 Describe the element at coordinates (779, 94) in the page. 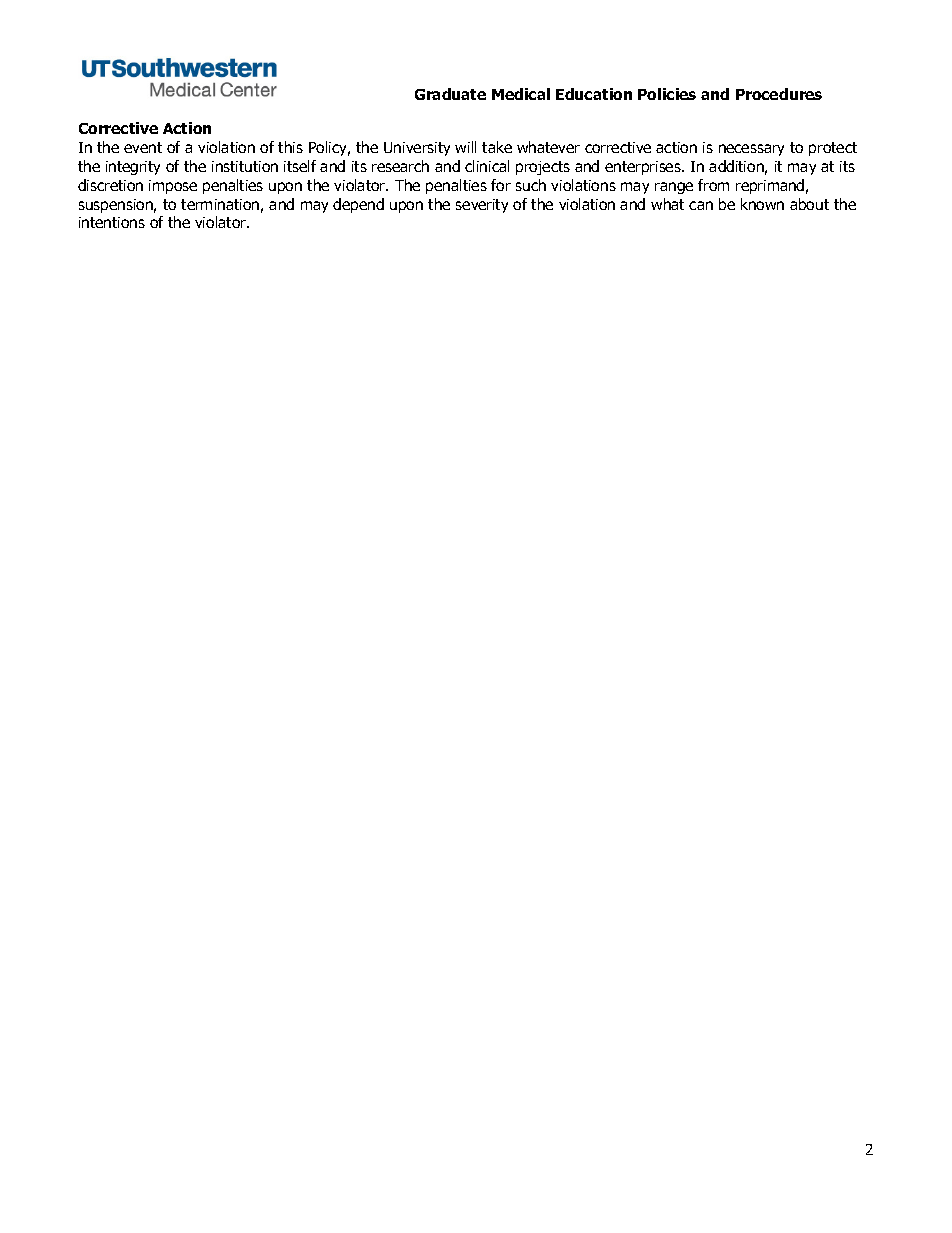

I see `Procedures` at that location.
